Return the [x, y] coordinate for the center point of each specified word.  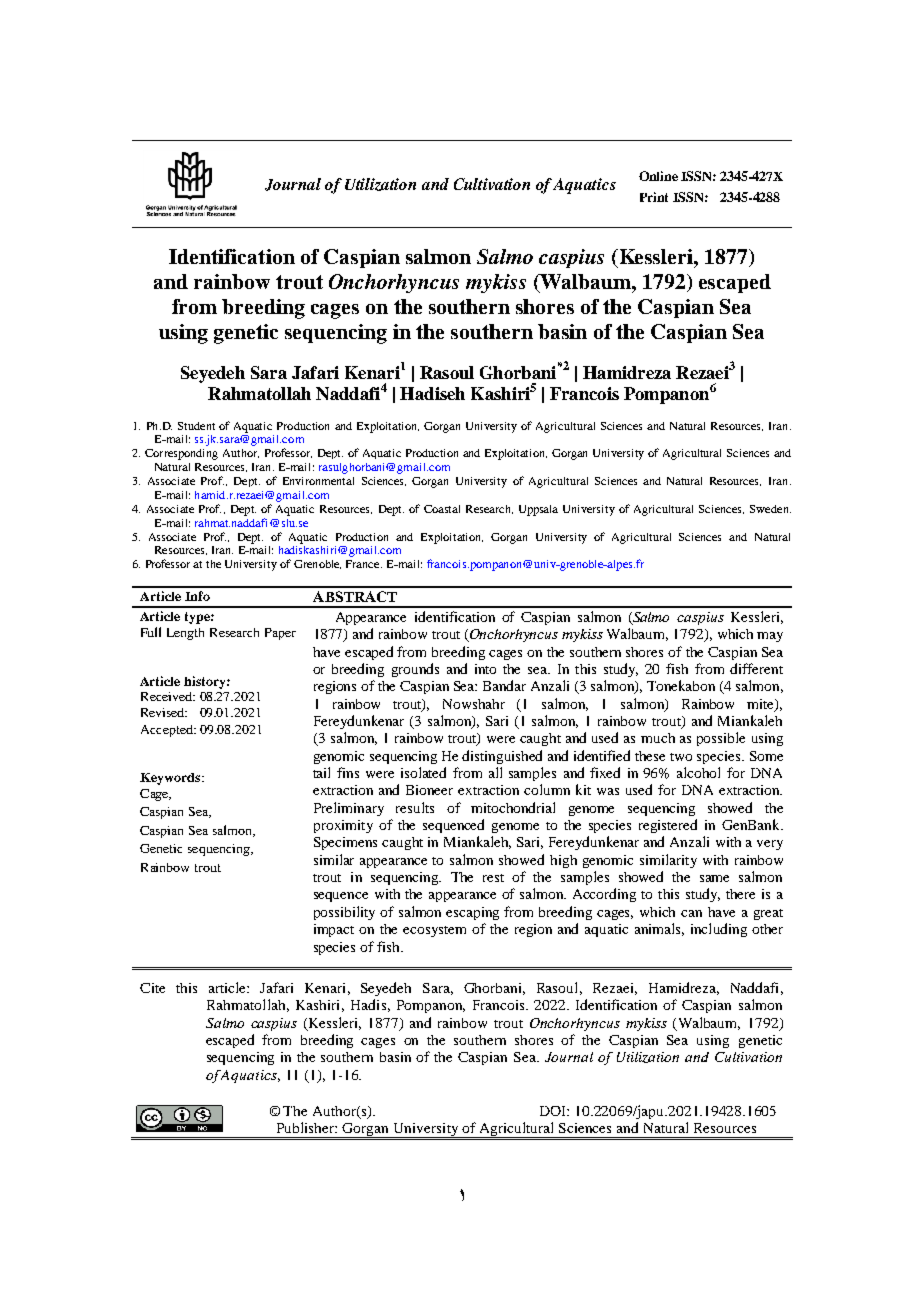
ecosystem [434, 931]
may [770, 637]
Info [197, 596]
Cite [152, 988]
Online [658, 176]
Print [654, 197]
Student [196, 426]
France [364, 564]
